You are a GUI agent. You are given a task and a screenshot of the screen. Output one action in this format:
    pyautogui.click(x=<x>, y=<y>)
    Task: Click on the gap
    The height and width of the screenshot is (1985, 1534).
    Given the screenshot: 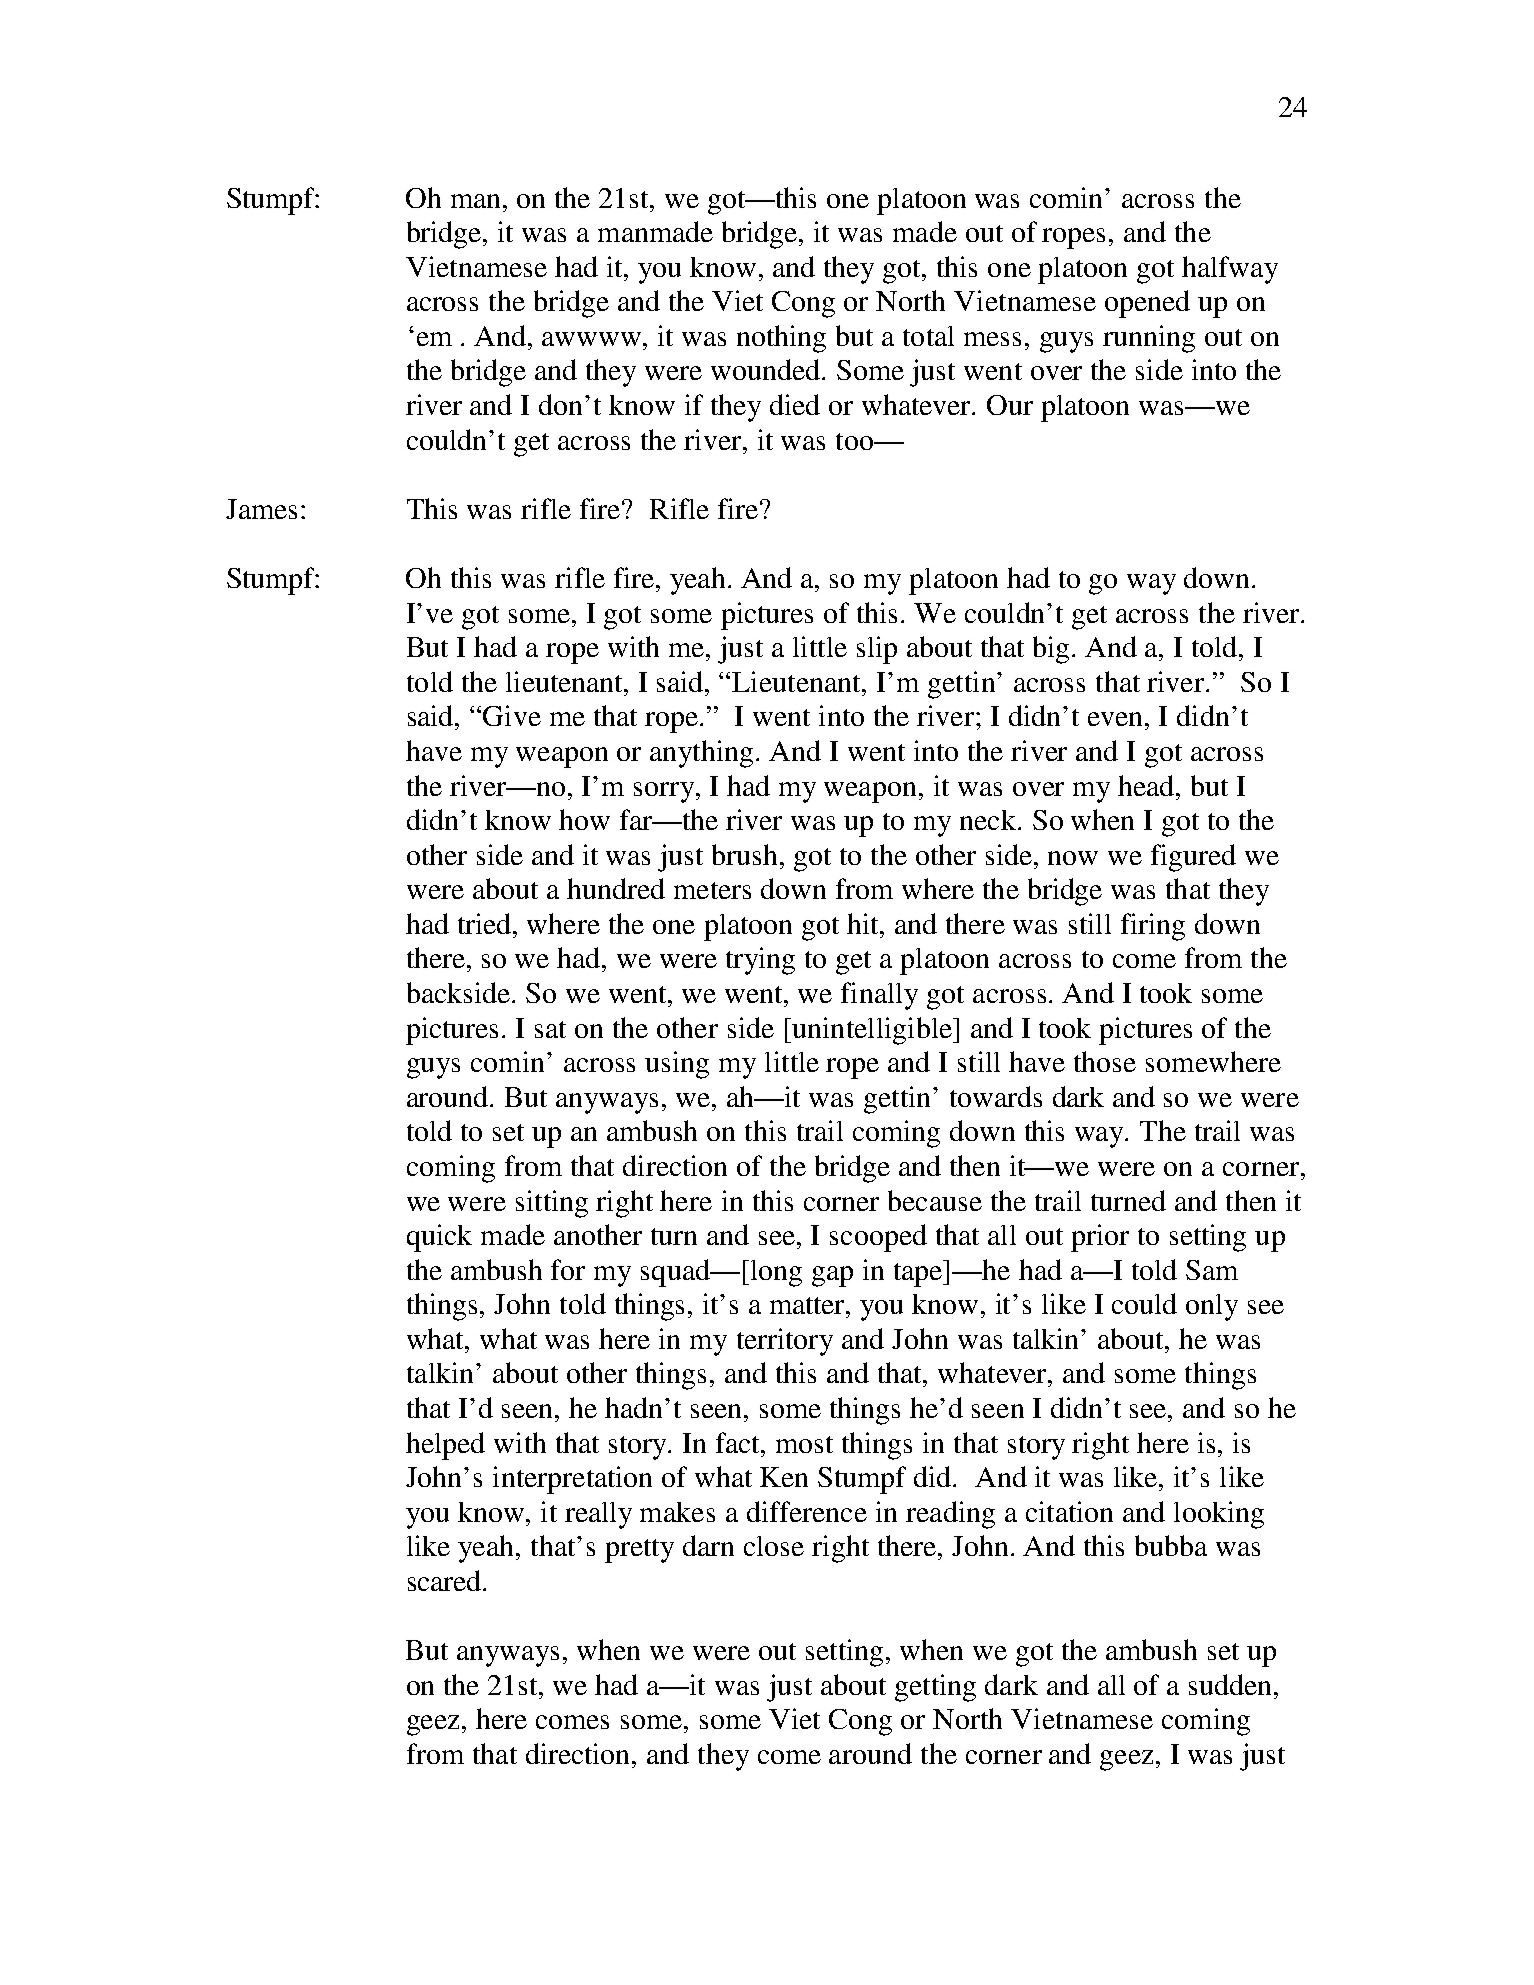 What is the action you would take?
    pyautogui.click(x=832, y=1276)
